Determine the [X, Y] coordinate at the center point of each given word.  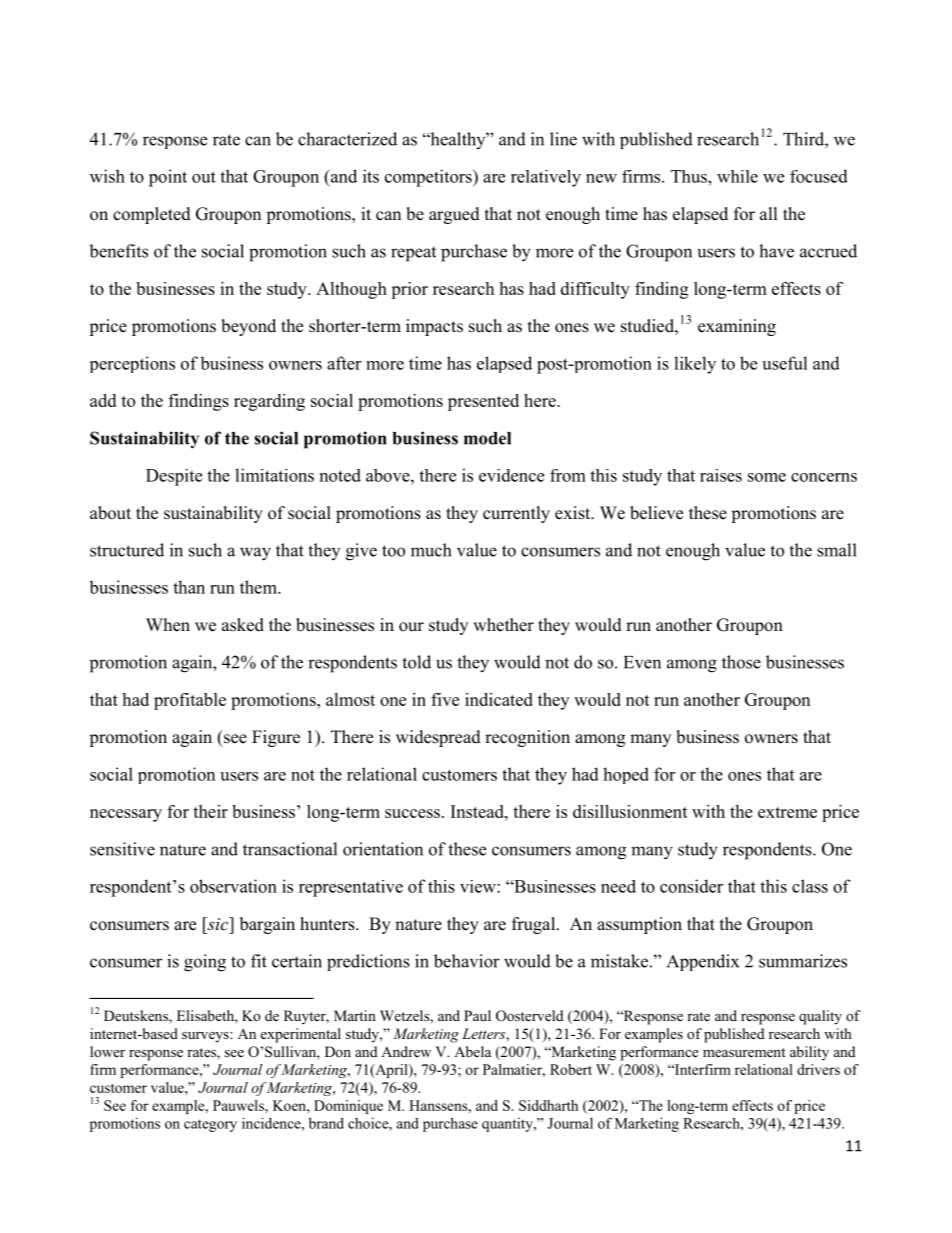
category [210, 1125]
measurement [744, 1052]
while [737, 176]
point [168, 178]
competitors [429, 178]
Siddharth [548, 1105]
